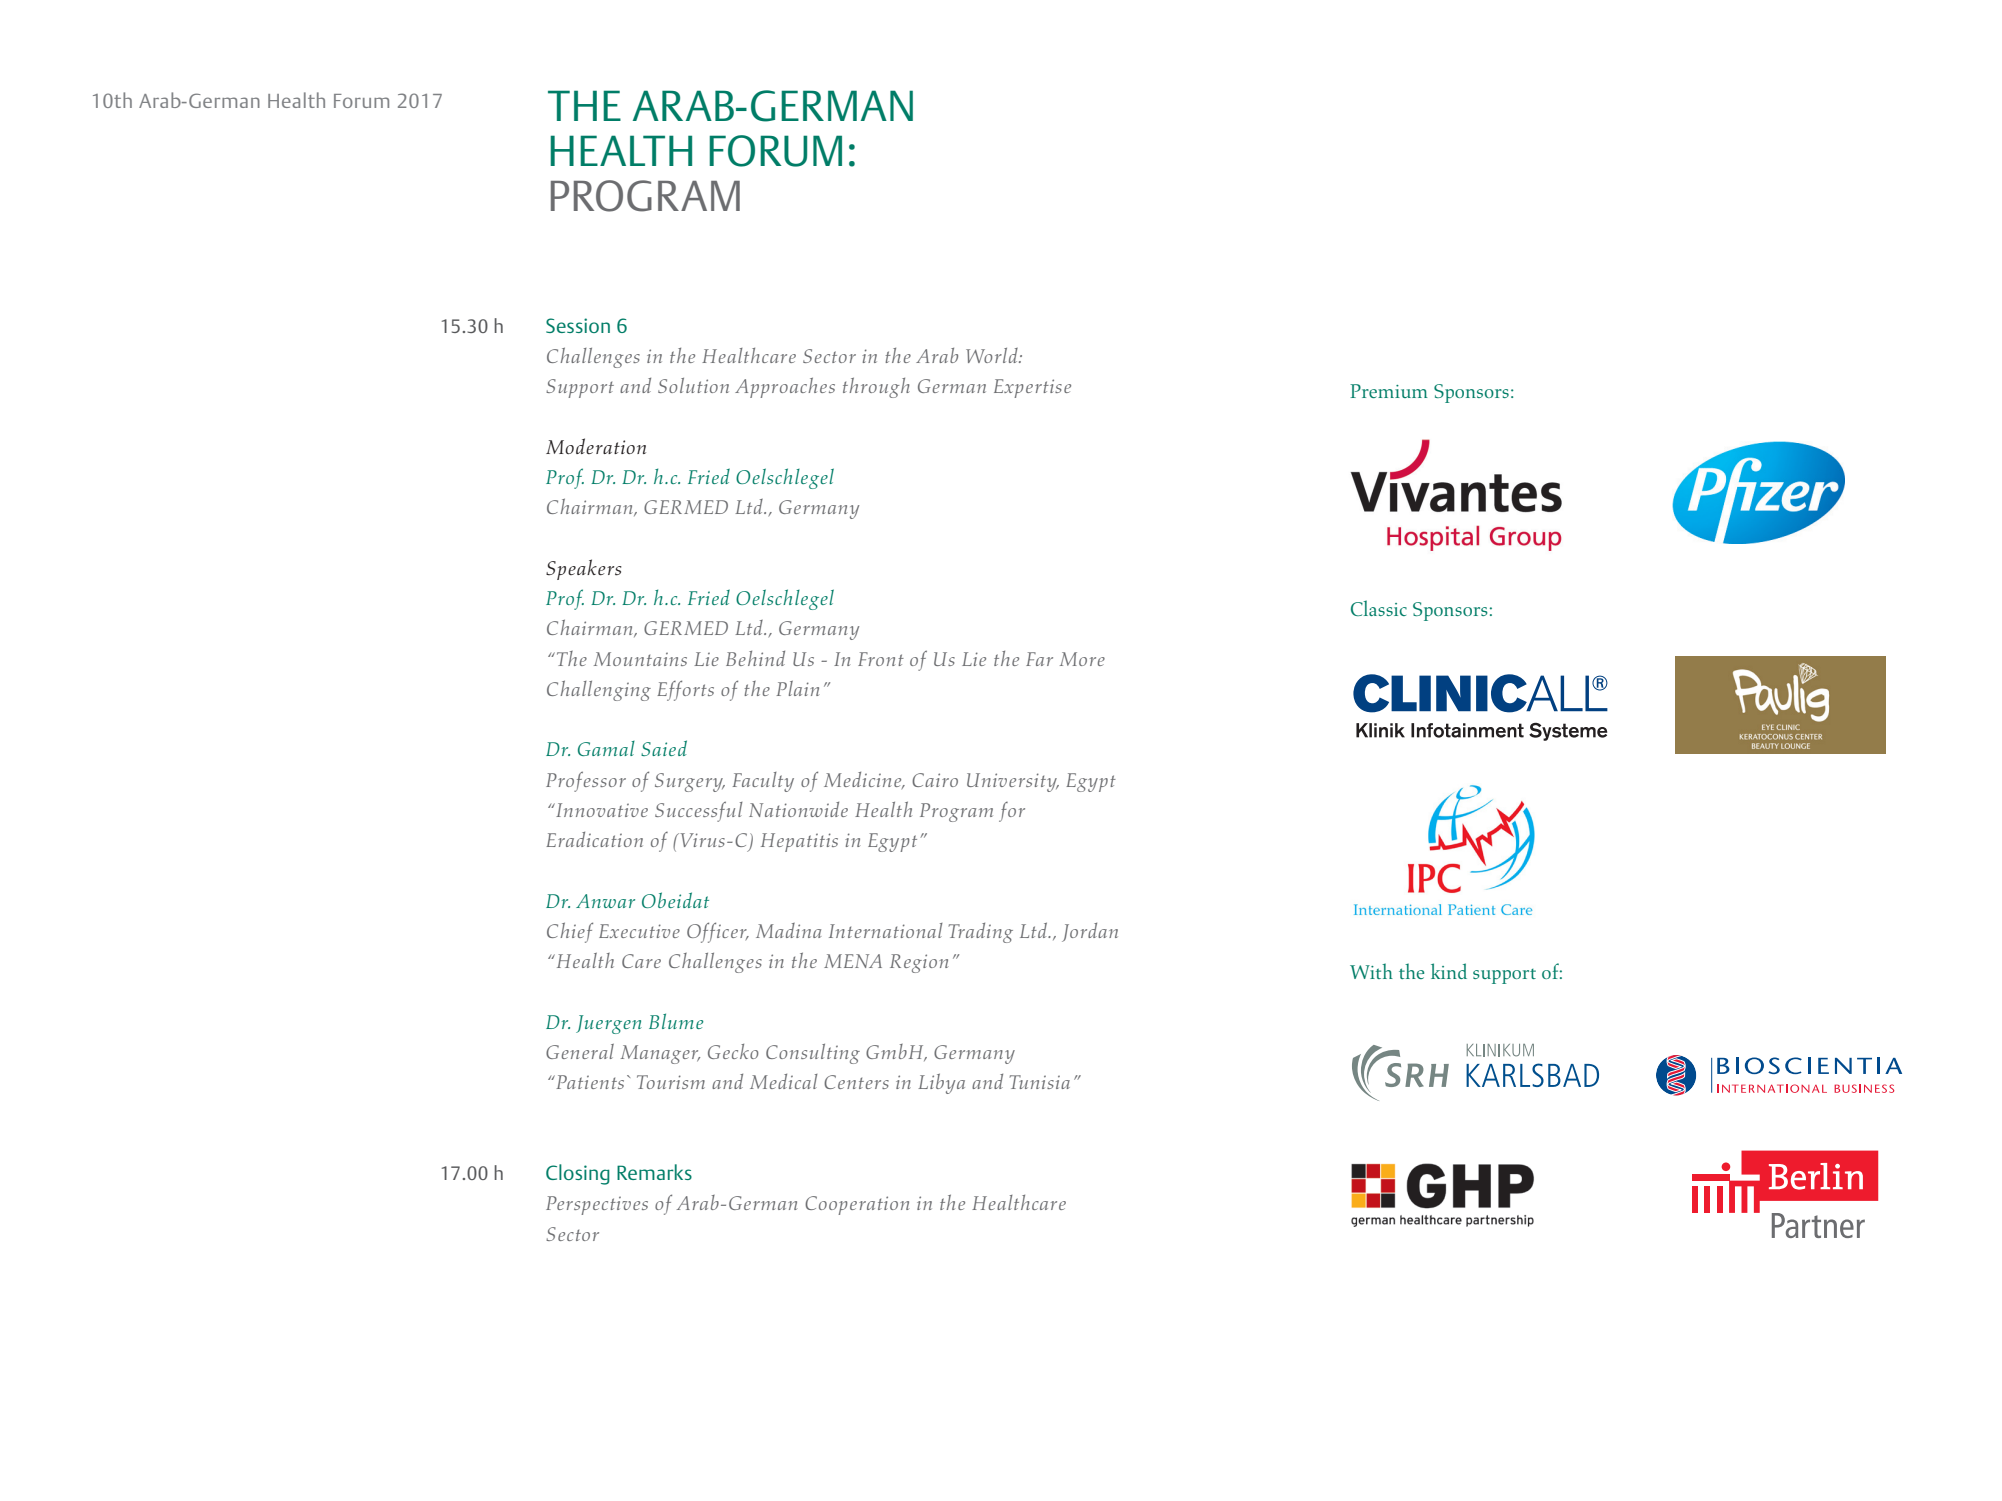 Image resolution: width=2002 pixels, height=1501 pixels. Describe the element at coordinates (1389, 391) in the page. I see `Premium` at that location.
